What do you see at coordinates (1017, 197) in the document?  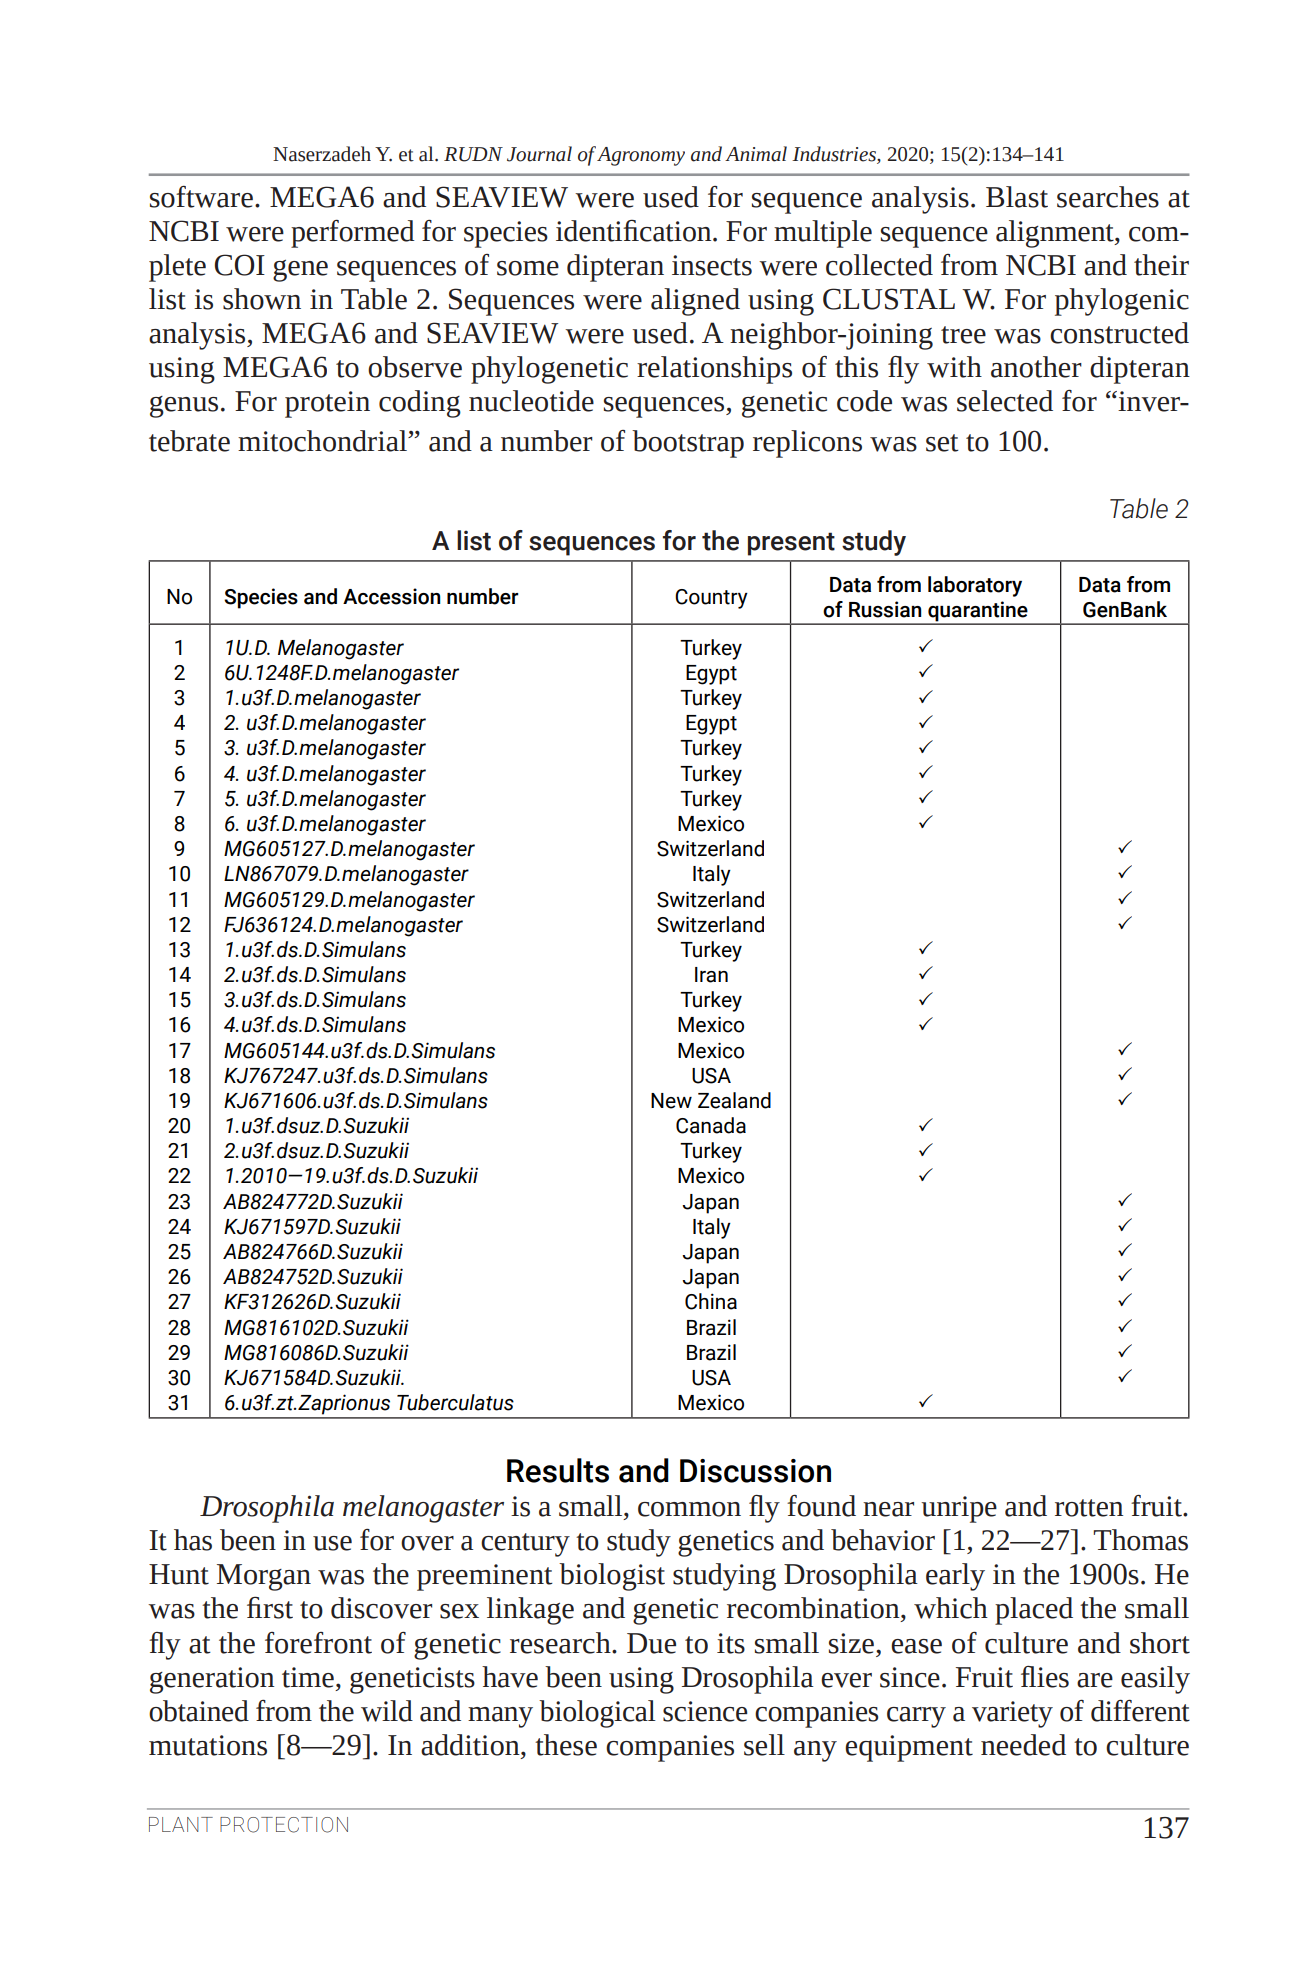 I see `Blast` at bounding box center [1017, 197].
